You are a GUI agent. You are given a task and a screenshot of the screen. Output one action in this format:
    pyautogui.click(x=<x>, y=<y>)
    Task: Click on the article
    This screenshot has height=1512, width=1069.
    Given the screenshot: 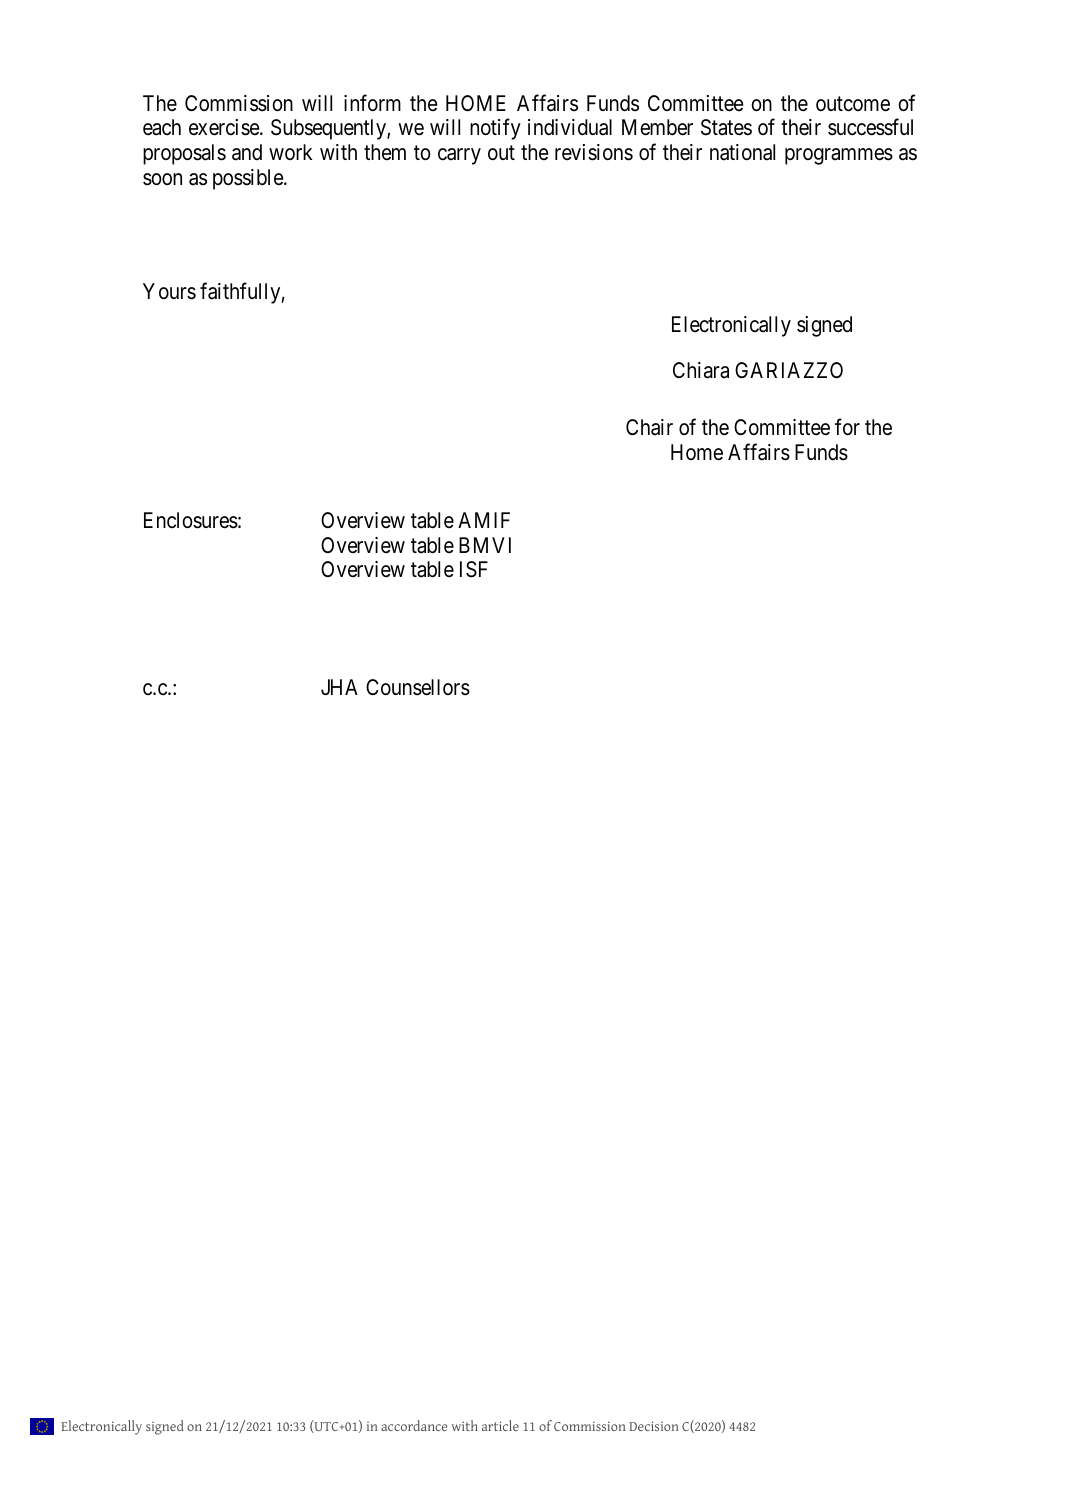 What is the action you would take?
    pyautogui.click(x=500, y=1425)
